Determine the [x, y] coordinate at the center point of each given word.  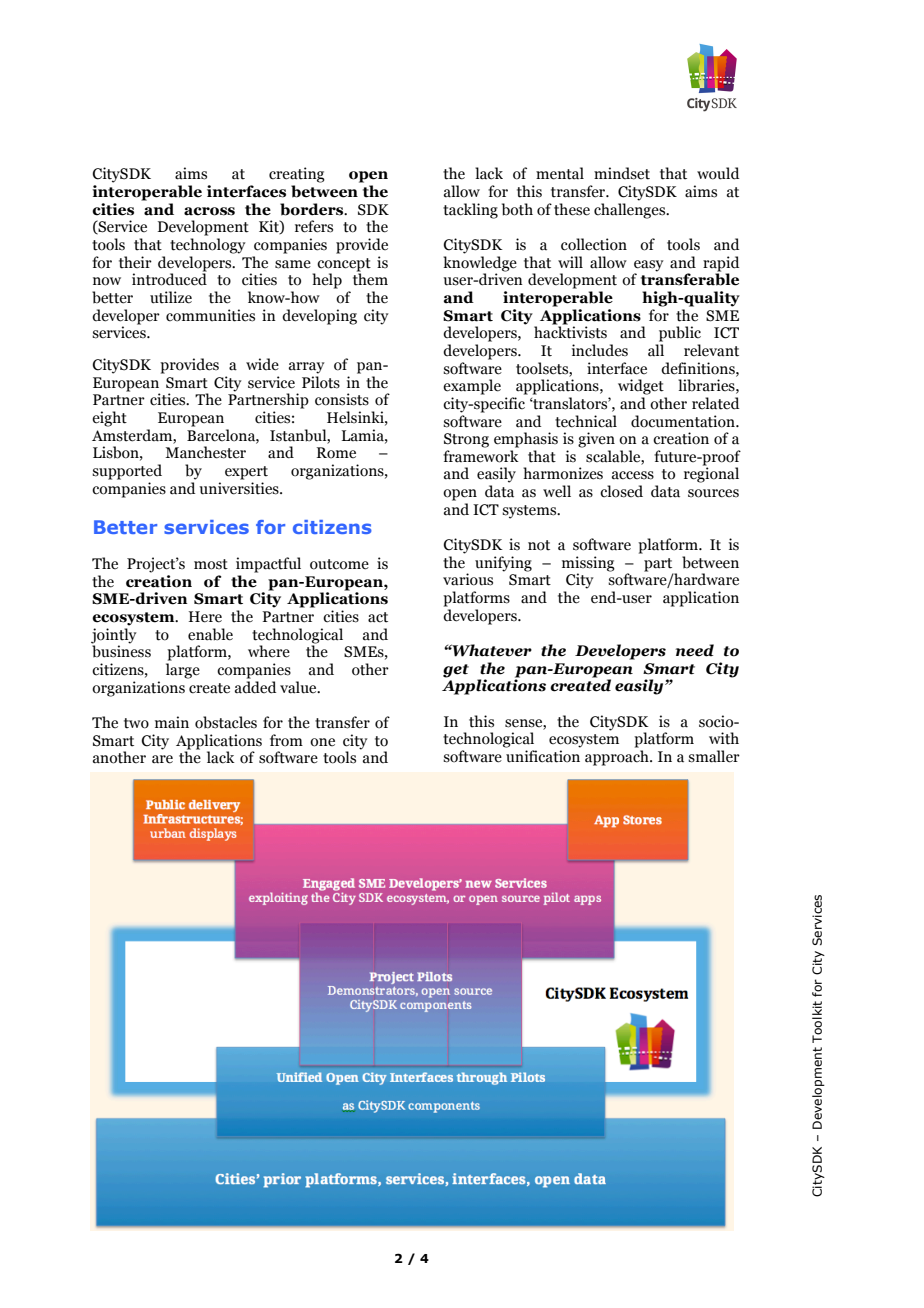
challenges [631, 211]
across [209, 211]
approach [618, 758]
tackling [470, 211]
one [322, 742]
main [172, 722]
